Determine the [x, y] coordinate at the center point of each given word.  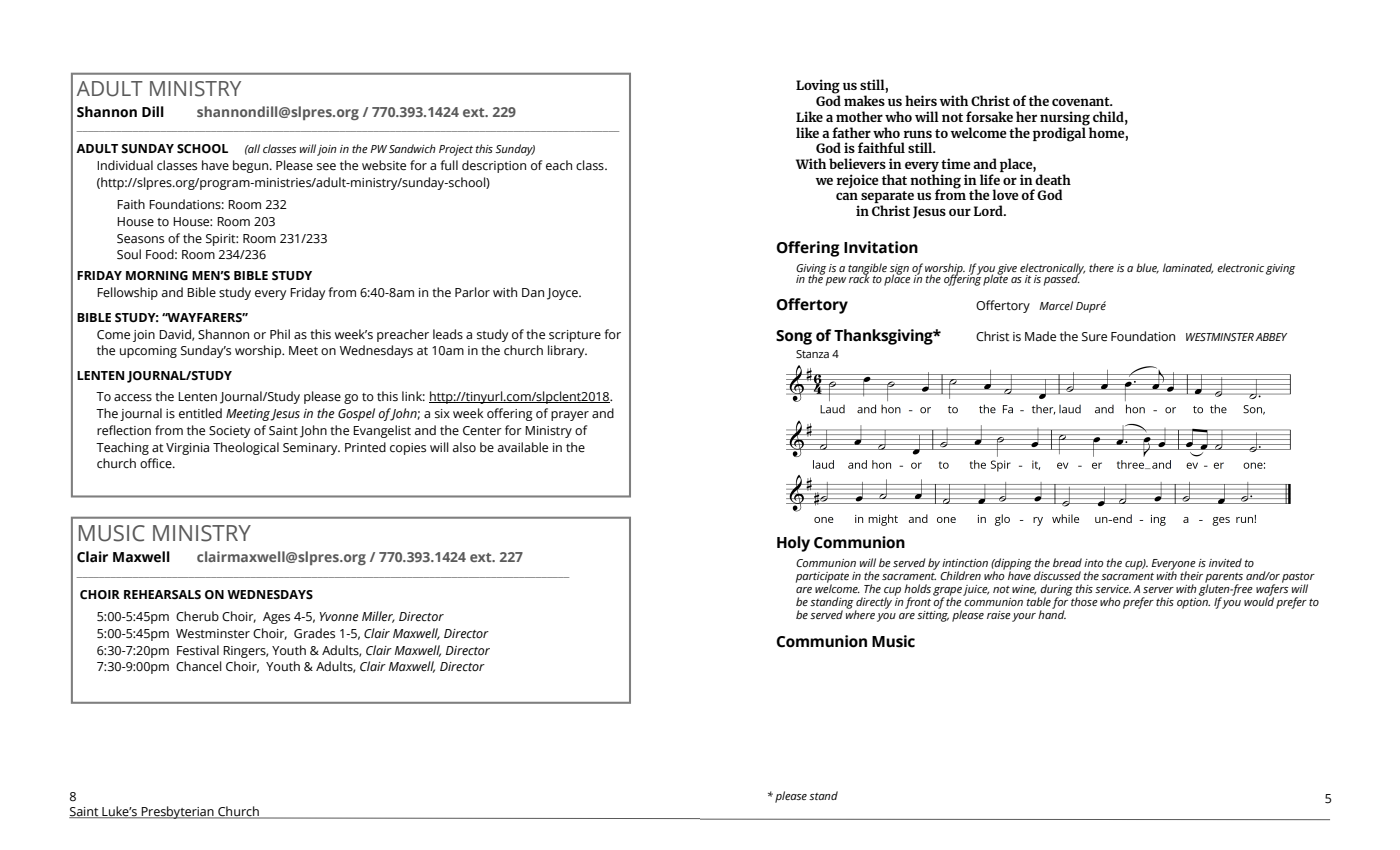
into [1093, 563]
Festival [198, 650]
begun [252, 166]
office [157, 463]
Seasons [140, 239]
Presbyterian [177, 812]
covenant [1082, 101]
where [860, 613]
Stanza [812, 354]
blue [1147, 268]
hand [1052, 613]
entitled [200, 413]
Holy [793, 544]
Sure [1094, 337]
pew [836, 281]
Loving [818, 87]
